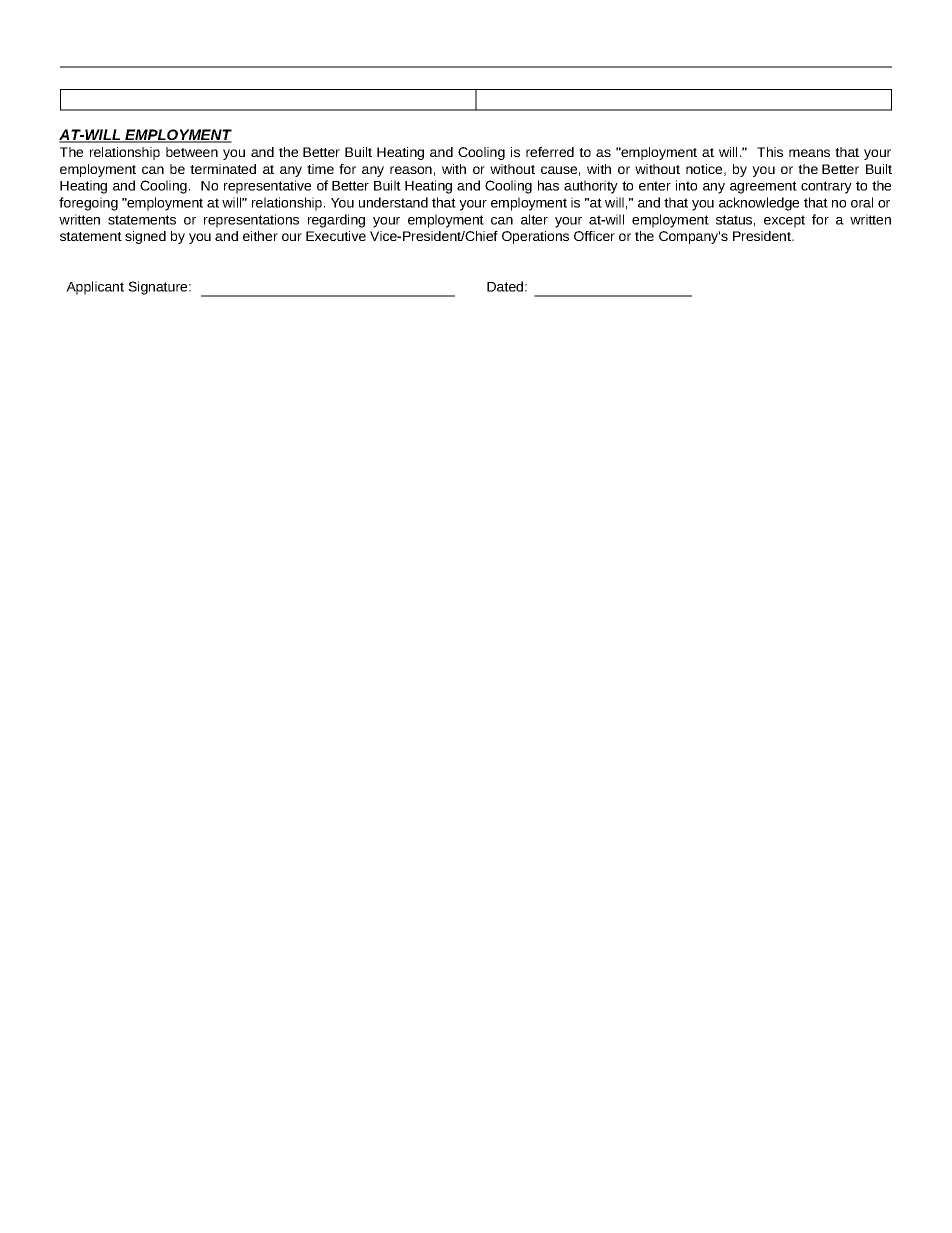  What do you see at coordinates (251, 221) in the screenshot?
I see `representations` at bounding box center [251, 221].
